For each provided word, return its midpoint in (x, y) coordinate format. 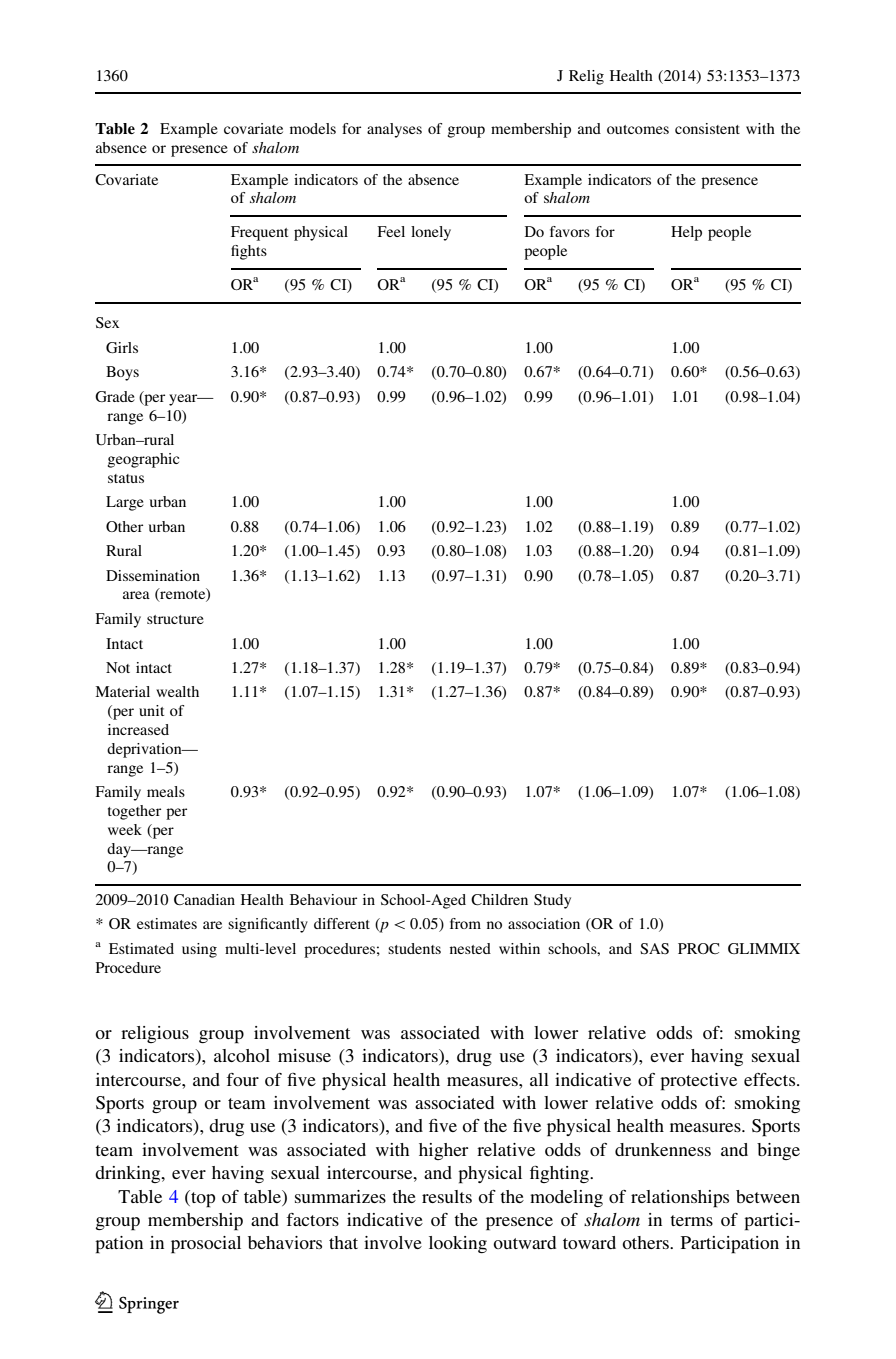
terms (691, 1220)
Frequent (259, 233)
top (202, 1199)
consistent (707, 128)
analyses (394, 130)
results (447, 1196)
